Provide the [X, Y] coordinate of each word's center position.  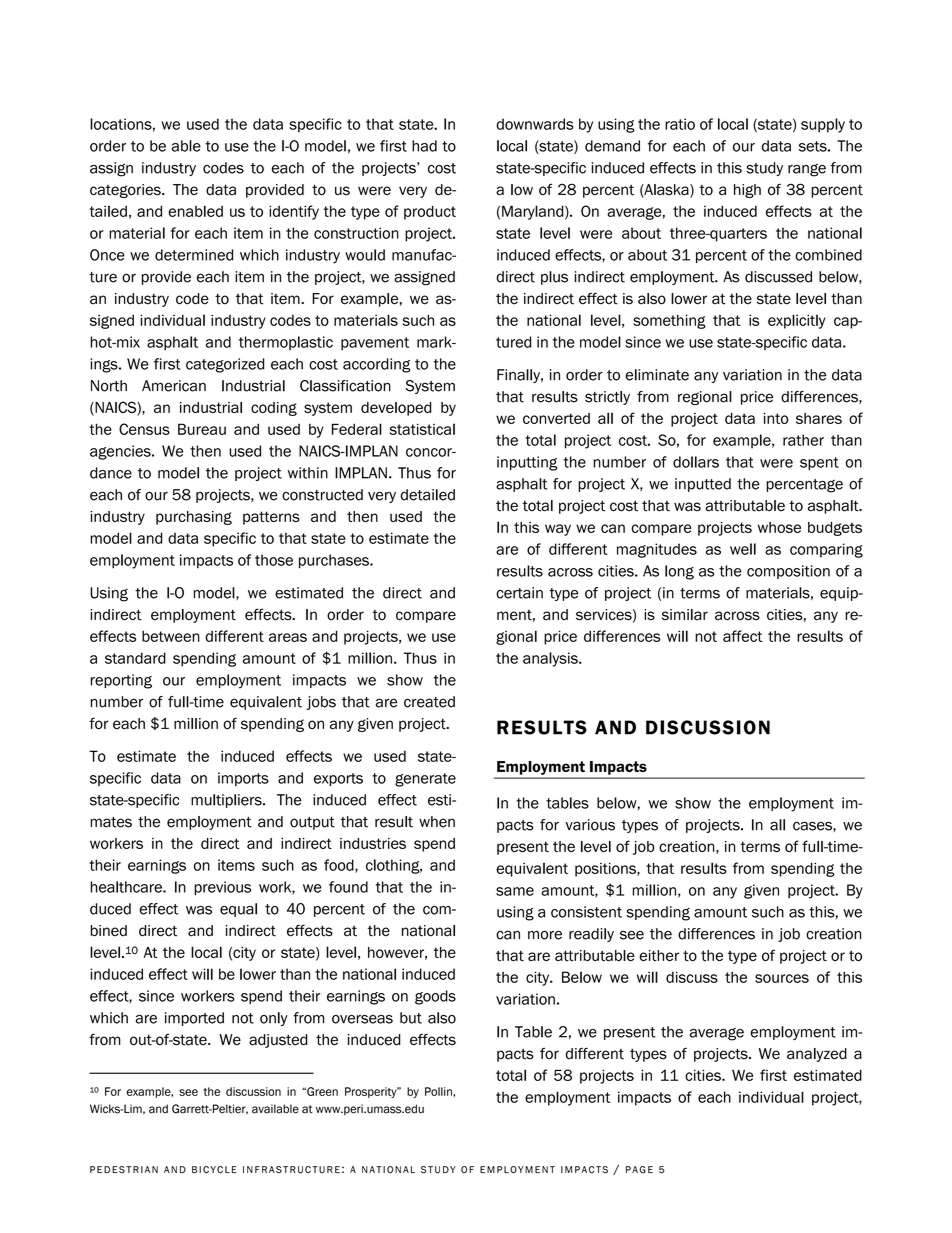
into [776, 418]
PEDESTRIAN [124, 1170]
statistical [422, 429]
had [424, 146]
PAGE [639, 1170]
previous [222, 888]
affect [743, 636]
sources [782, 978]
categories [126, 191]
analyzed [817, 1055]
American [174, 386]
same [515, 891]
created [429, 702]
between [171, 636]
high [747, 191]
